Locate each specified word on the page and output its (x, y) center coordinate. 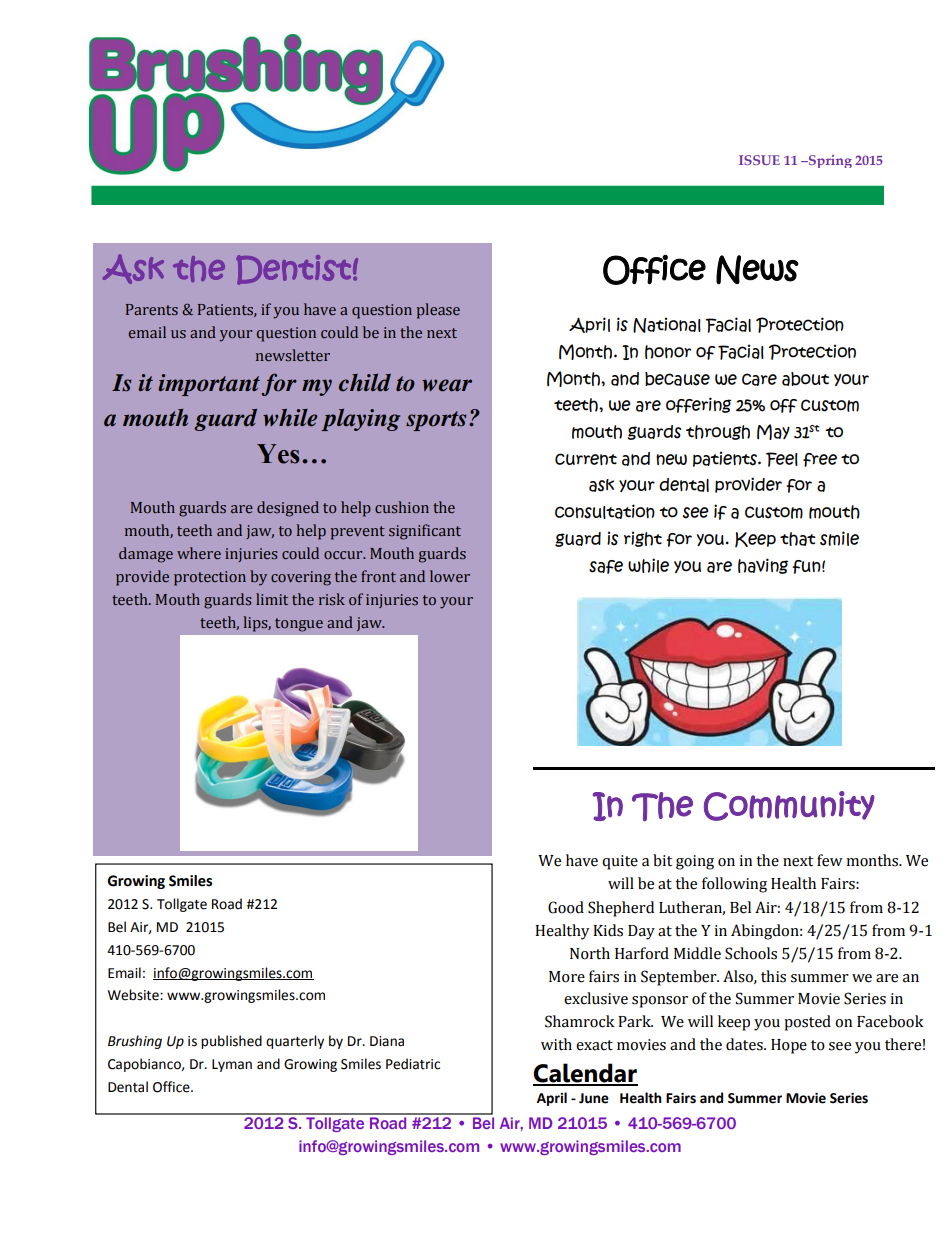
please (438, 311)
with (556, 1044)
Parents (152, 309)
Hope (789, 1046)
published (231, 1042)
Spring (829, 161)
